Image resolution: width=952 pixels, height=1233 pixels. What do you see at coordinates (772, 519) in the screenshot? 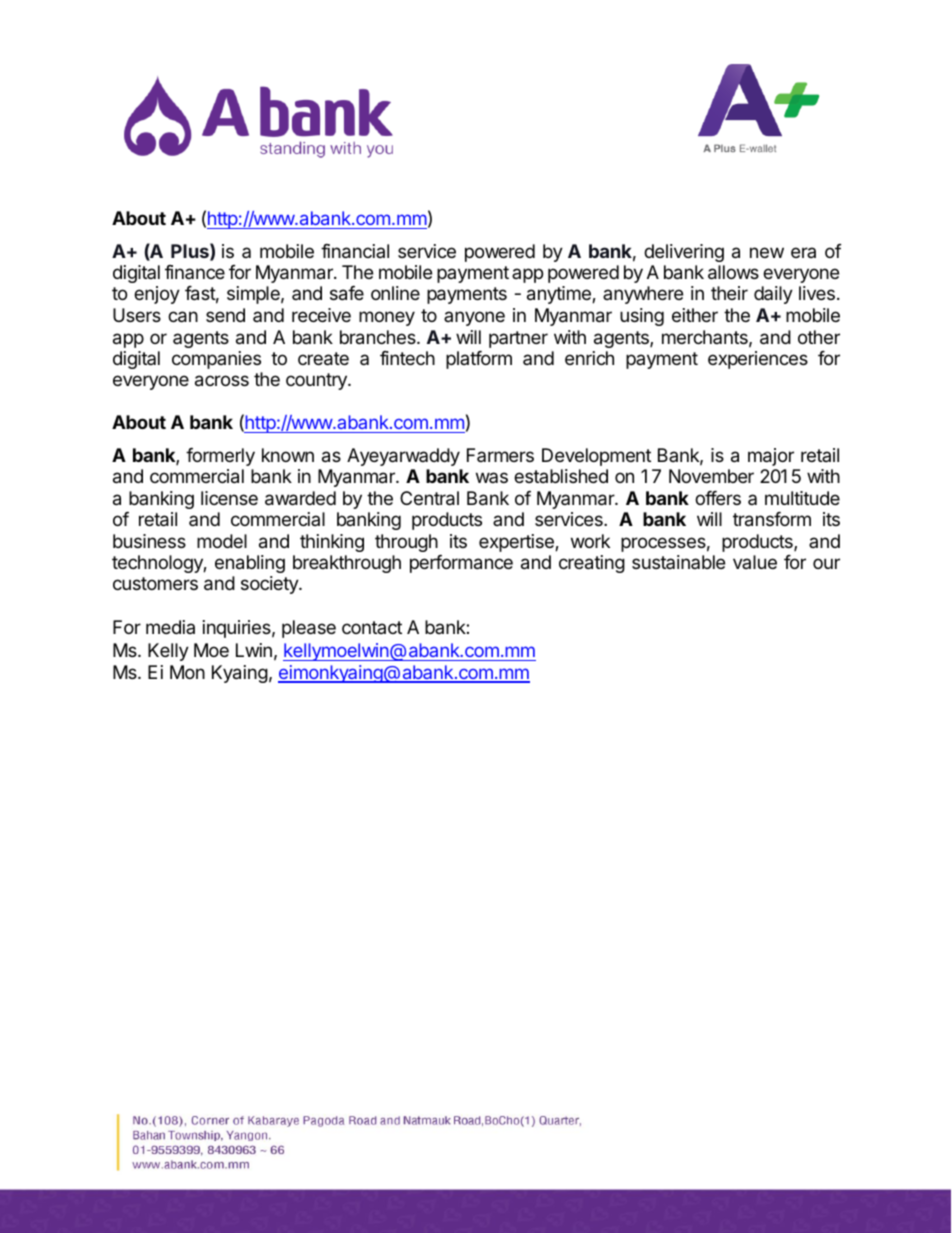
I see `transform` at bounding box center [772, 519].
